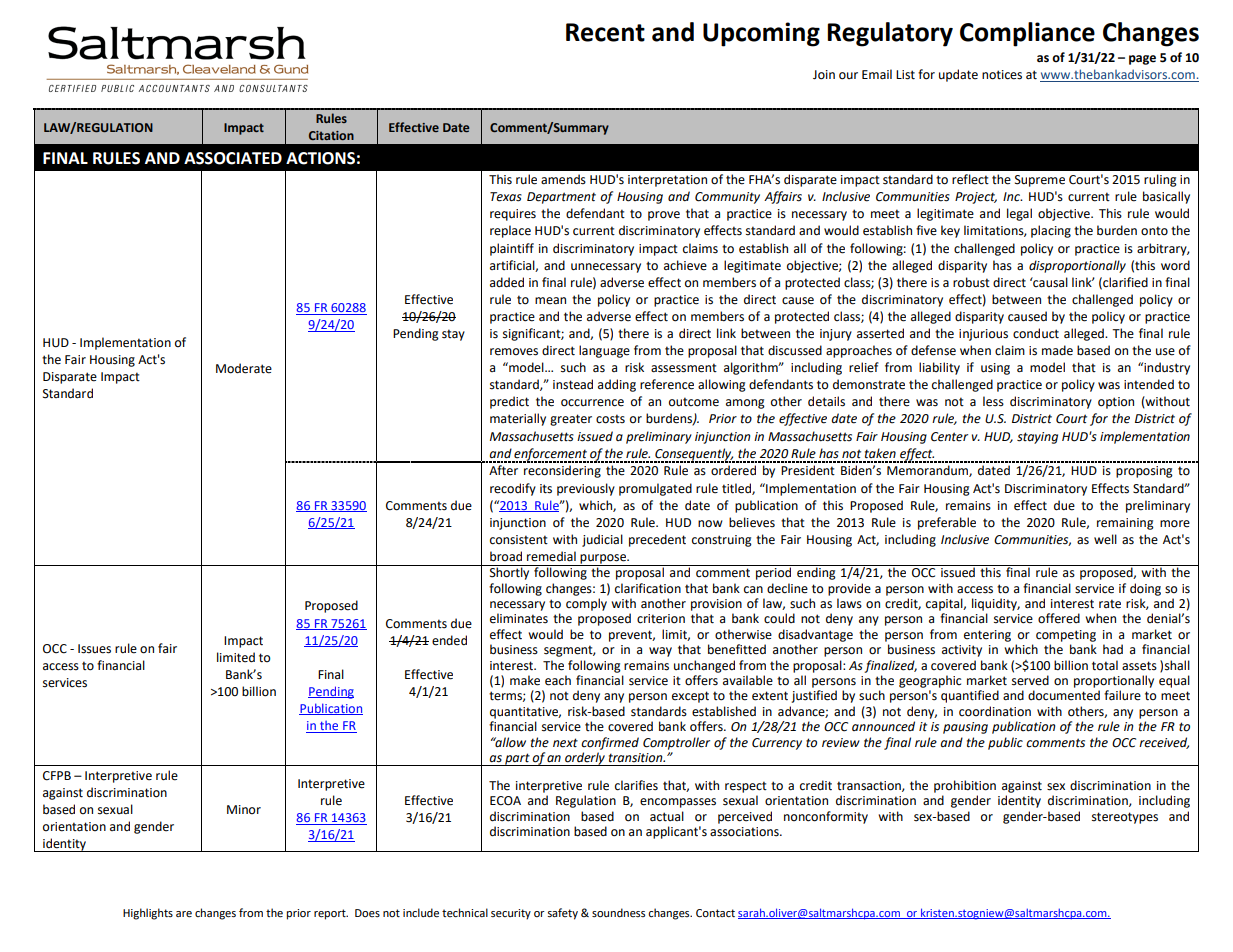 Image resolution: width=1233 pixels, height=952 pixels. Describe the element at coordinates (94, 649) in the page. I see `Issues` at that location.
